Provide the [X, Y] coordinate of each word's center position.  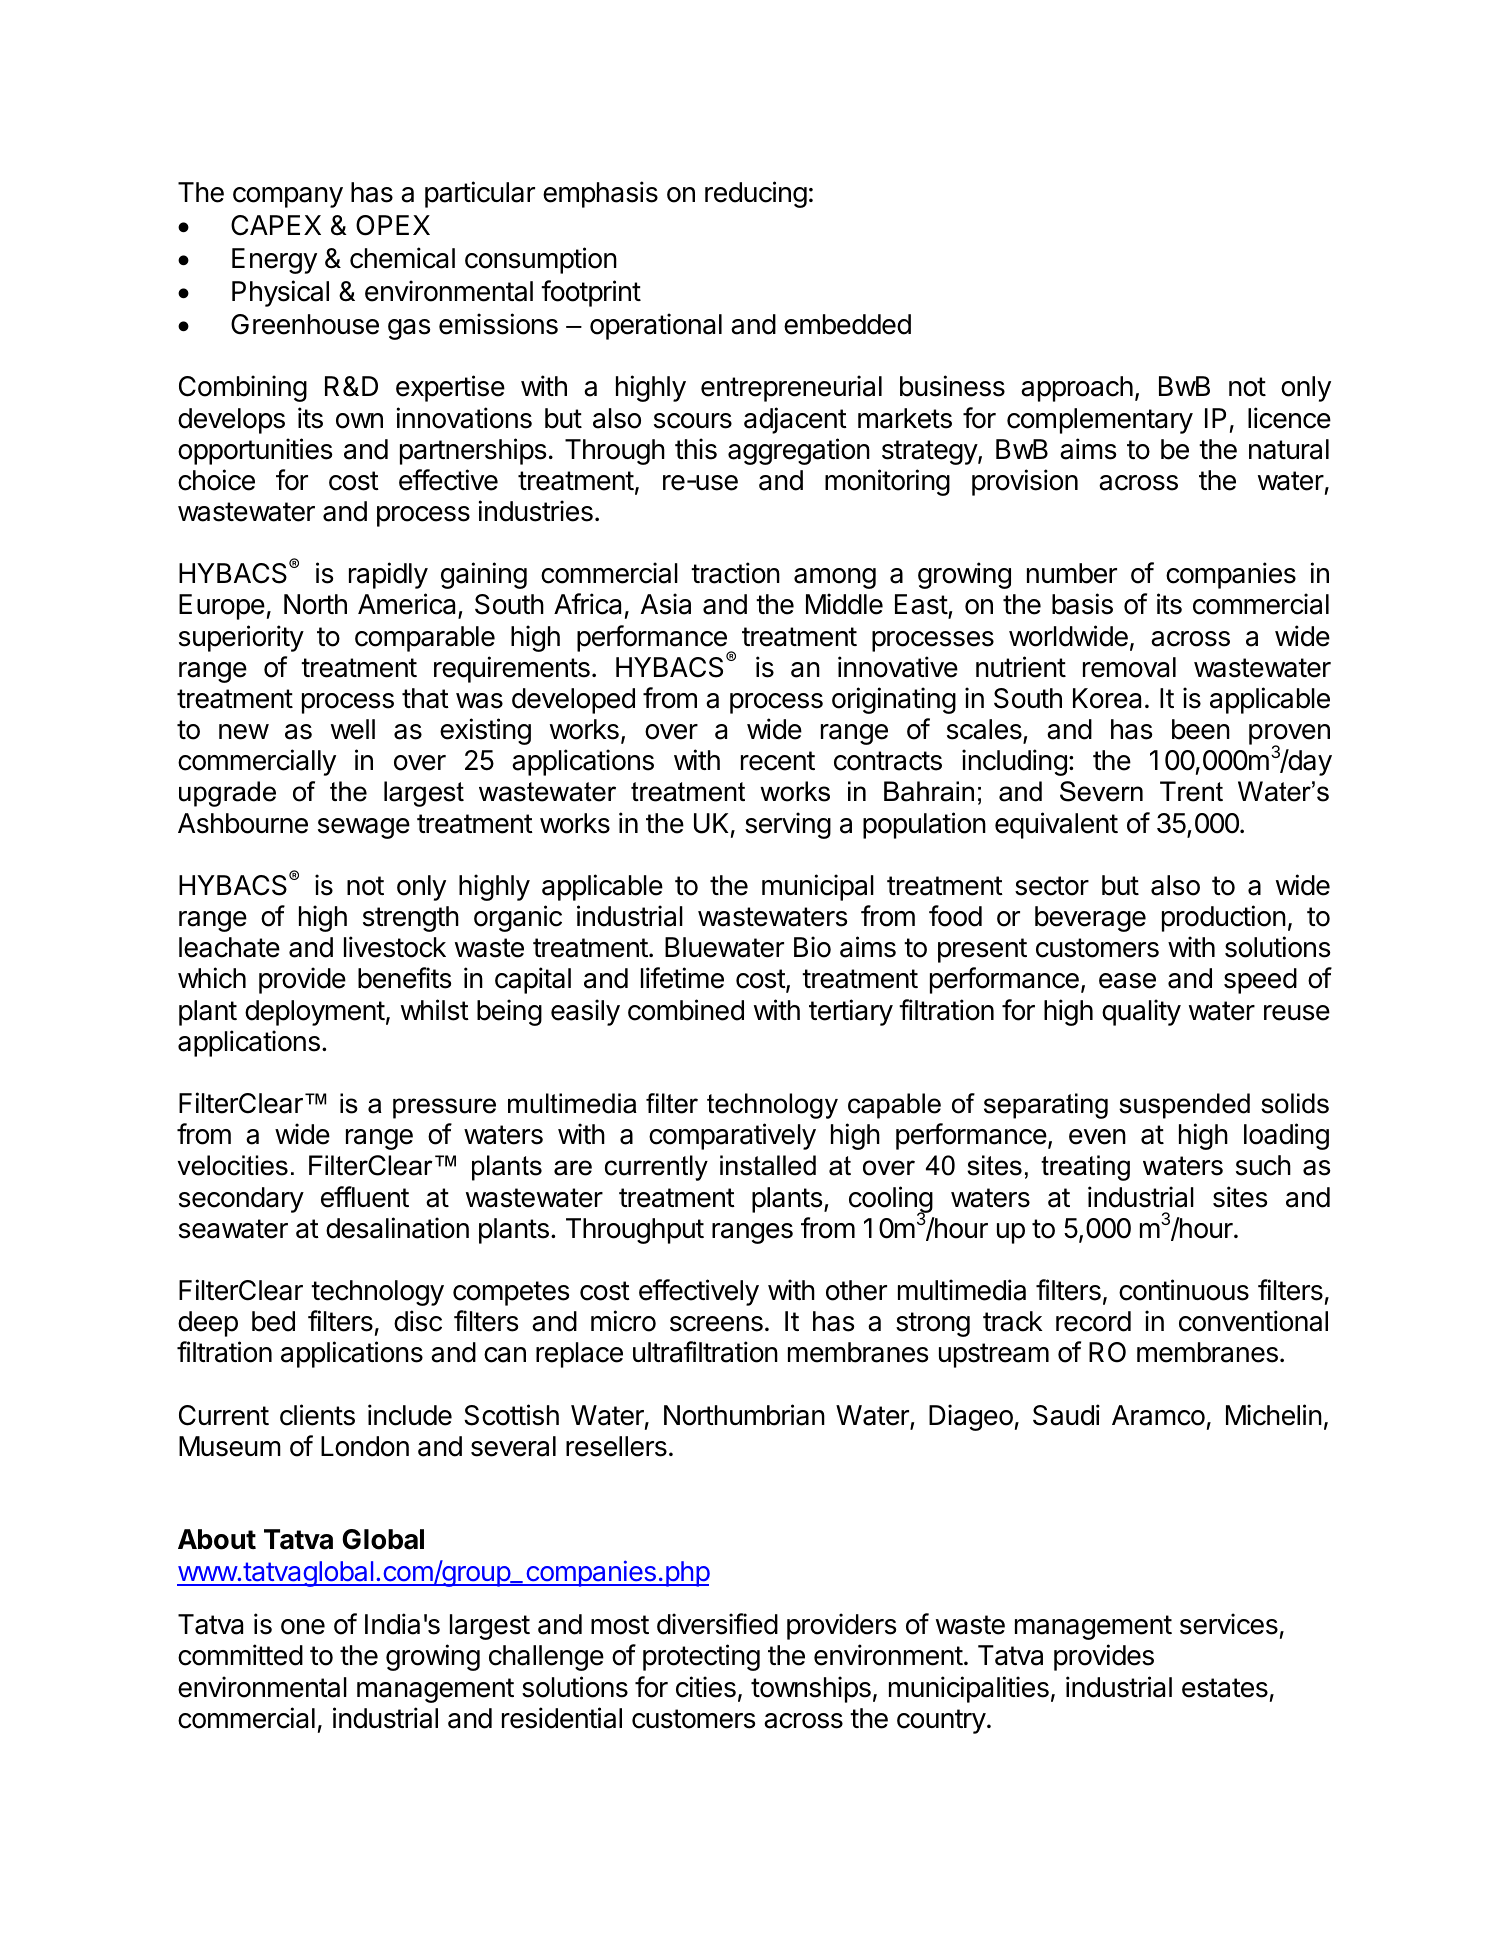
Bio [812, 947]
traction [735, 573]
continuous [1184, 1290]
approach [1077, 389]
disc [418, 1321]
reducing [756, 194]
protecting [701, 1657]
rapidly [388, 575]
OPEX [393, 225]
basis [1082, 604]
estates [1225, 1688]
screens [716, 1324]
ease [1127, 981]
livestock [395, 947]
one [303, 1627]
